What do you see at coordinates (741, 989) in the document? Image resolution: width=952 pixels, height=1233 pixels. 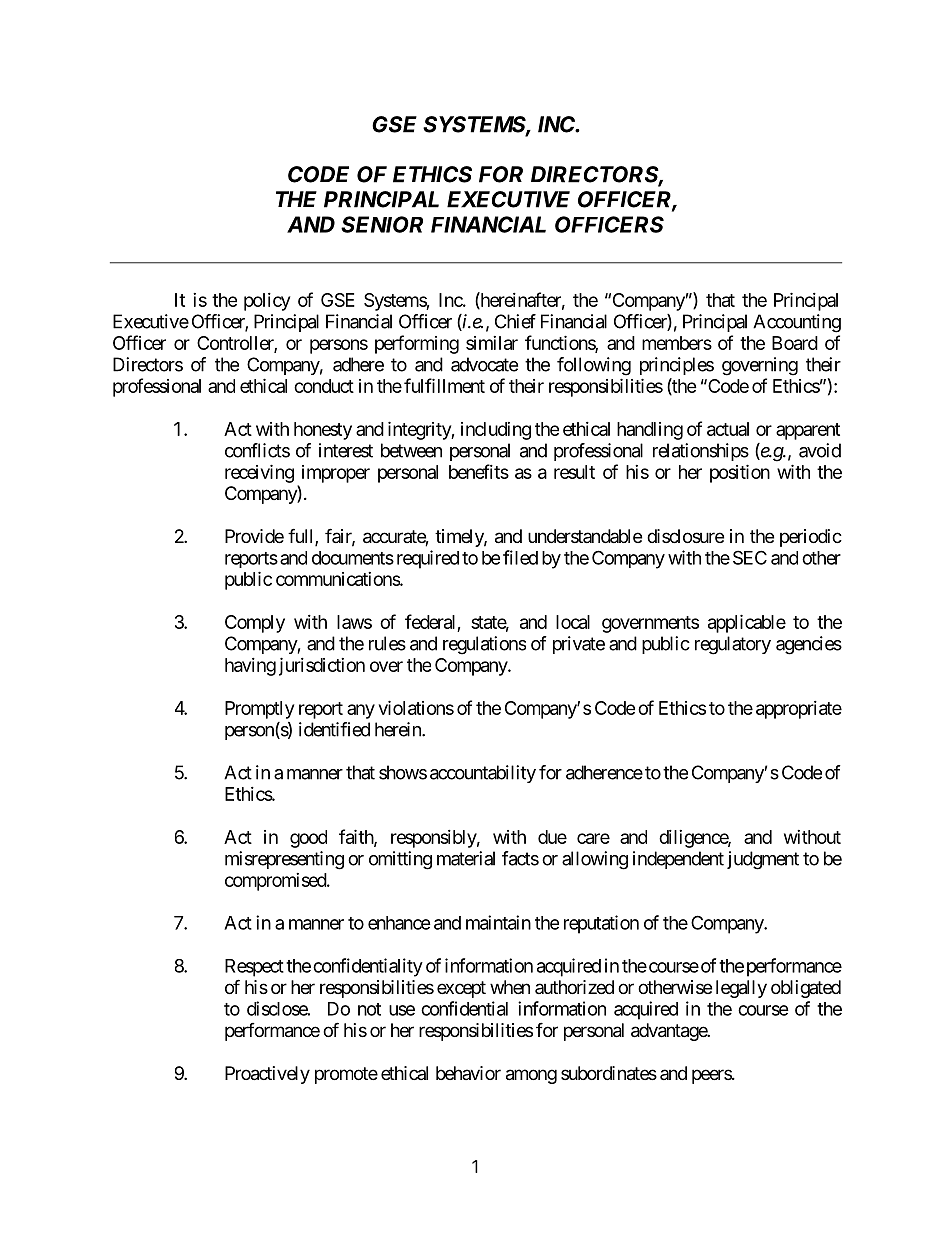 I see `legally` at bounding box center [741, 989].
